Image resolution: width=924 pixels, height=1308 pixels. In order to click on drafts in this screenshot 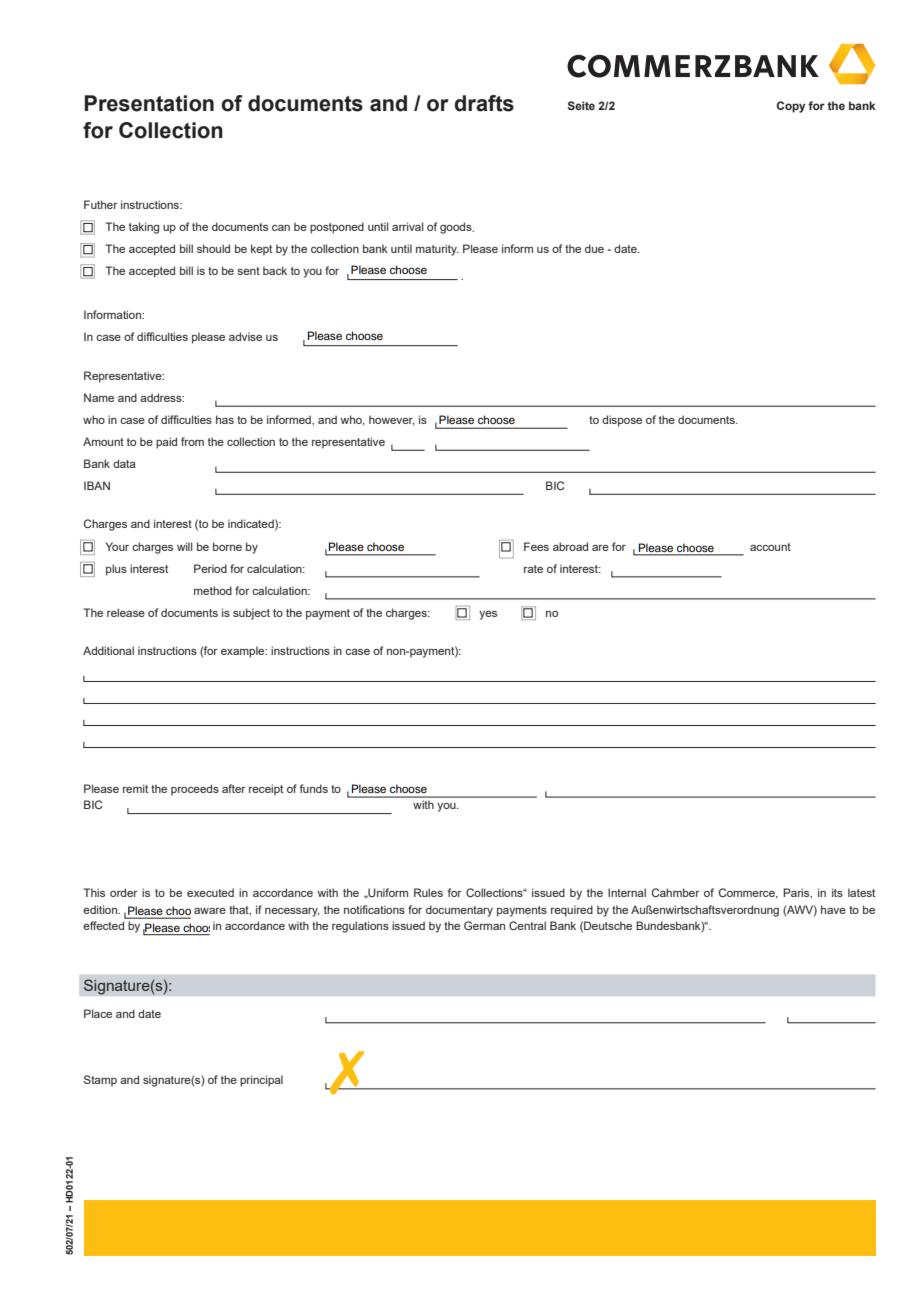, I will do `click(484, 103)`.
